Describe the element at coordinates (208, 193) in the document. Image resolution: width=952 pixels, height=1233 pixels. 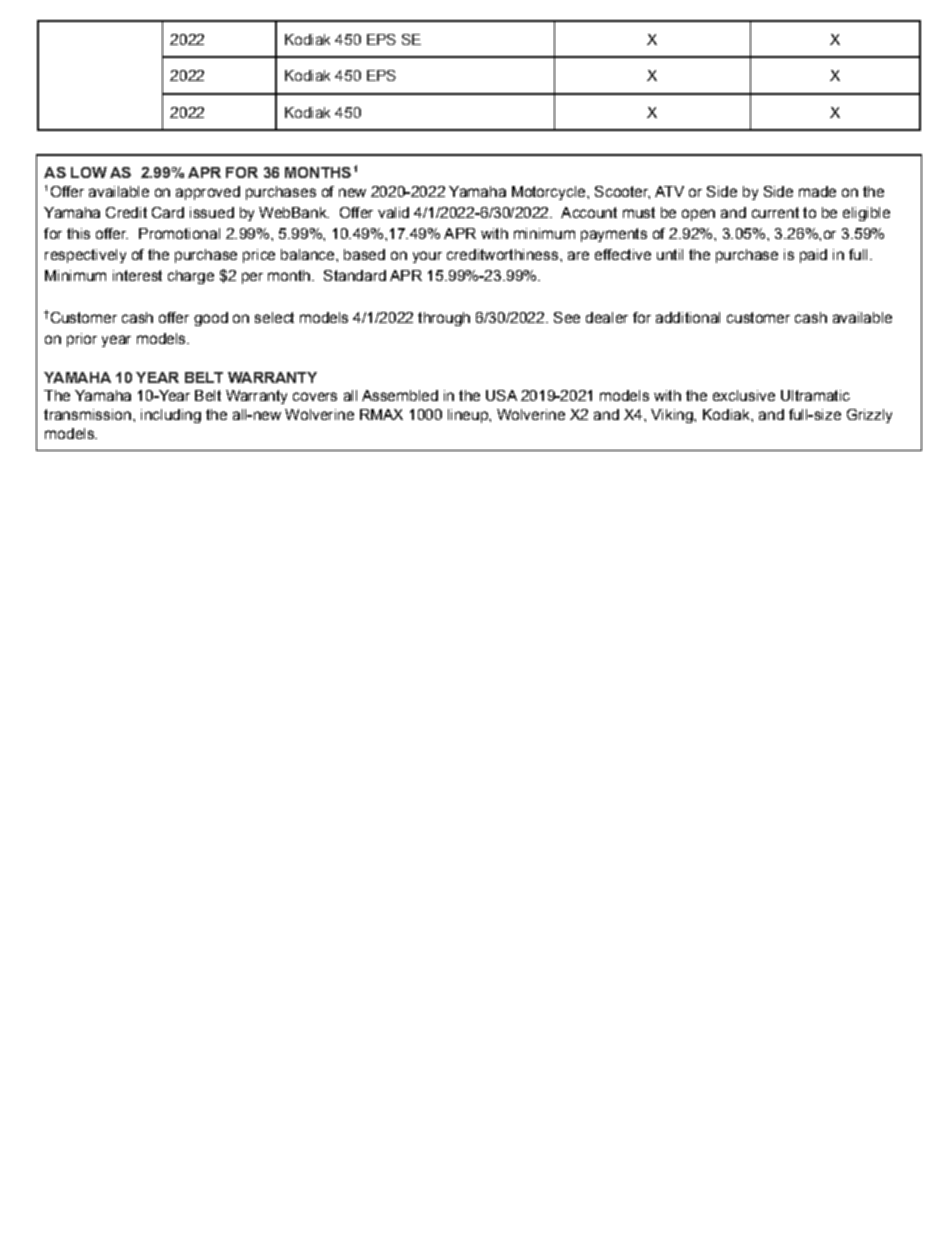
I see `approved` at that location.
